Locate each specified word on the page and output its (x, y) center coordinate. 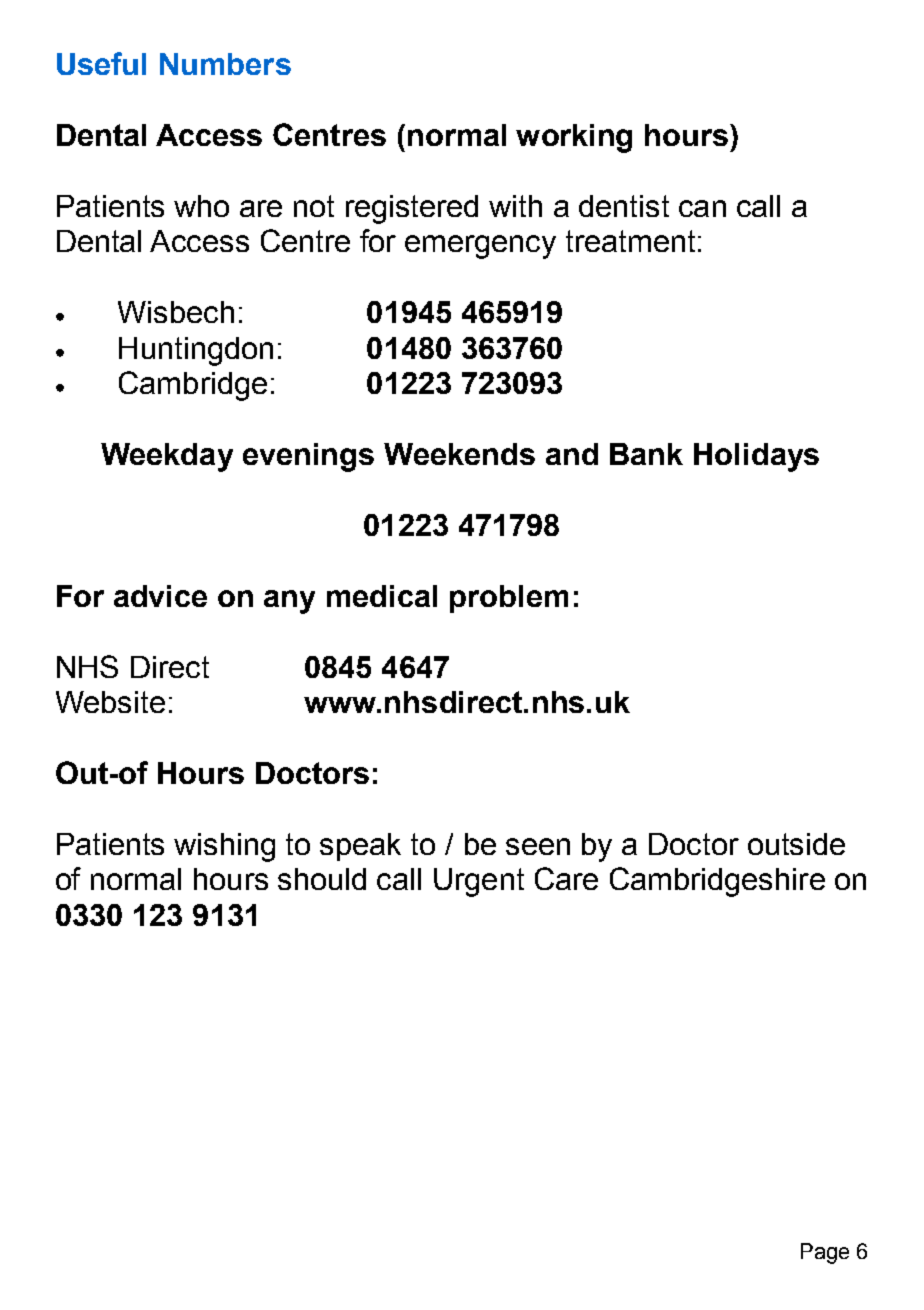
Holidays (756, 457)
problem (509, 599)
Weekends (459, 454)
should (322, 879)
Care (566, 878)
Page (825, 1253)
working (574, 138)
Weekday (167, 457)
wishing (224, 847)
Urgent (479, 882)
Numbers (225, 64)
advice (160, 596)
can (702, 208)
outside (796, 844)
